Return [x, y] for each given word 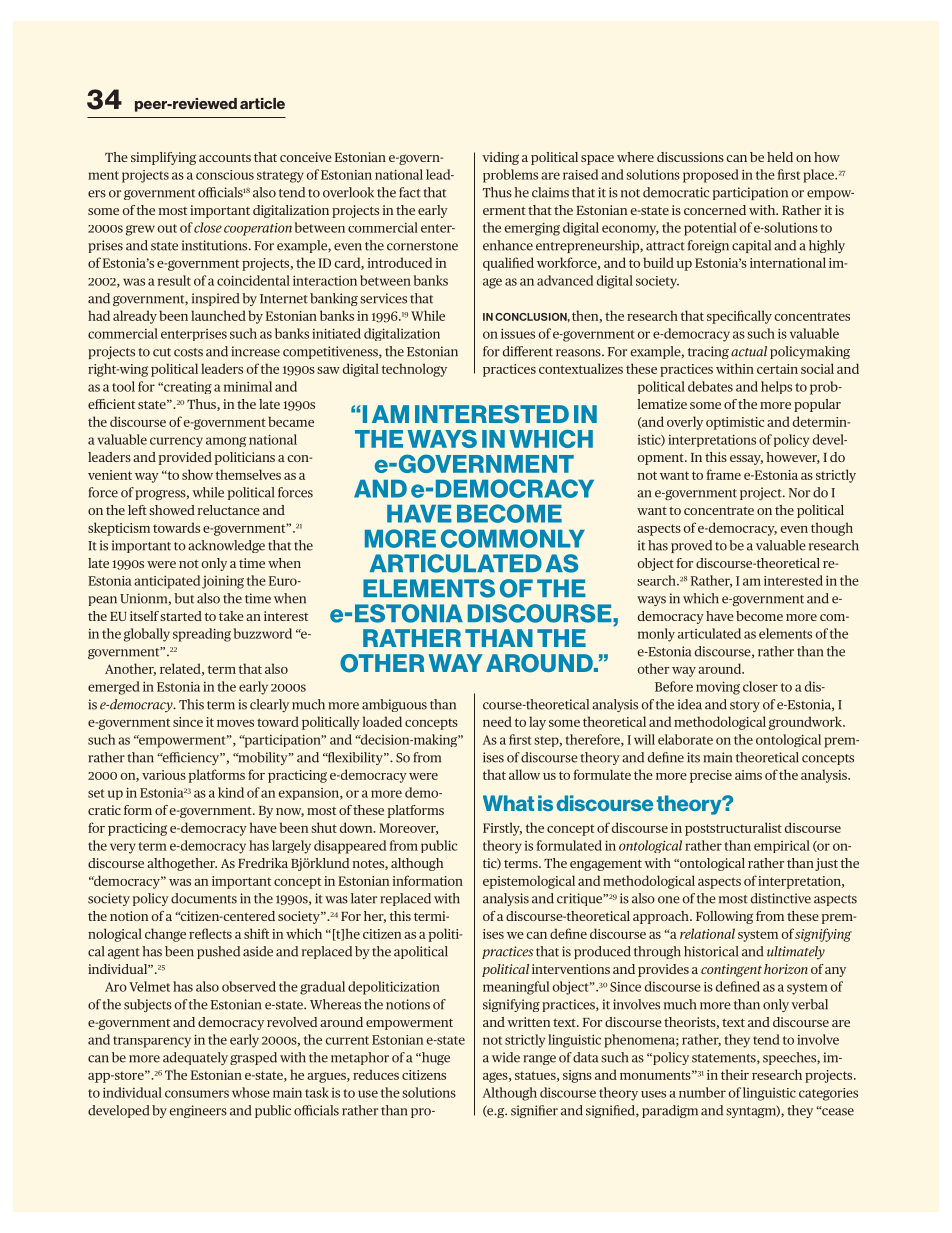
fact [410, 192]
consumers [197, 1094]
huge [435, 1058]
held [780, 157]
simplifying [163, 158]
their [735, 1074]
